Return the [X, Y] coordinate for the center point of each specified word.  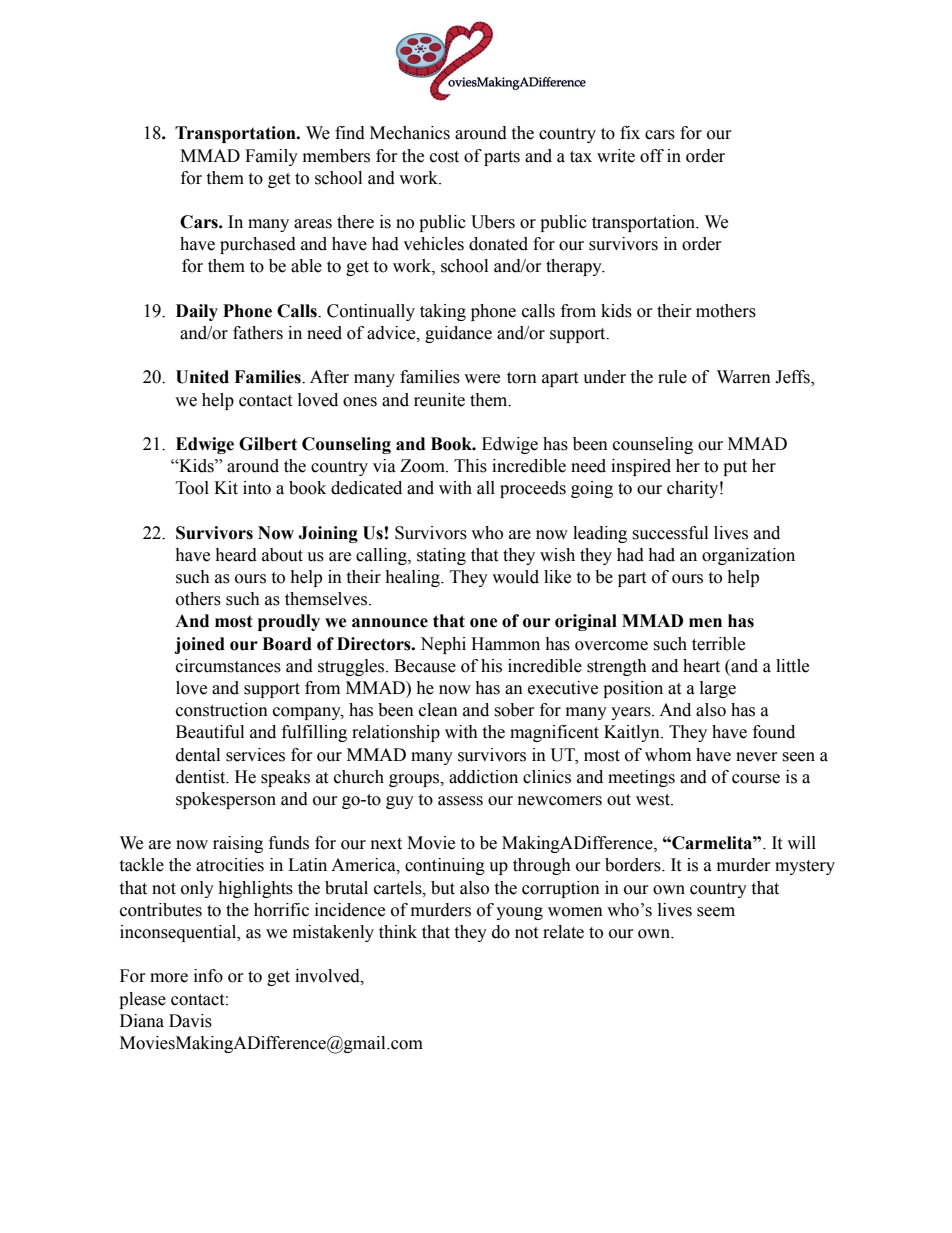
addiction [483, 777]
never [757, 757]
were [482, 379]
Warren [744, 377]
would [515, 577]
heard [236, 555]
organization [748, 556]
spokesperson [226, 800]
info [208, 976]
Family [271, 157]
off [652, 156]
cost [444, 157]
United [202, 377]
